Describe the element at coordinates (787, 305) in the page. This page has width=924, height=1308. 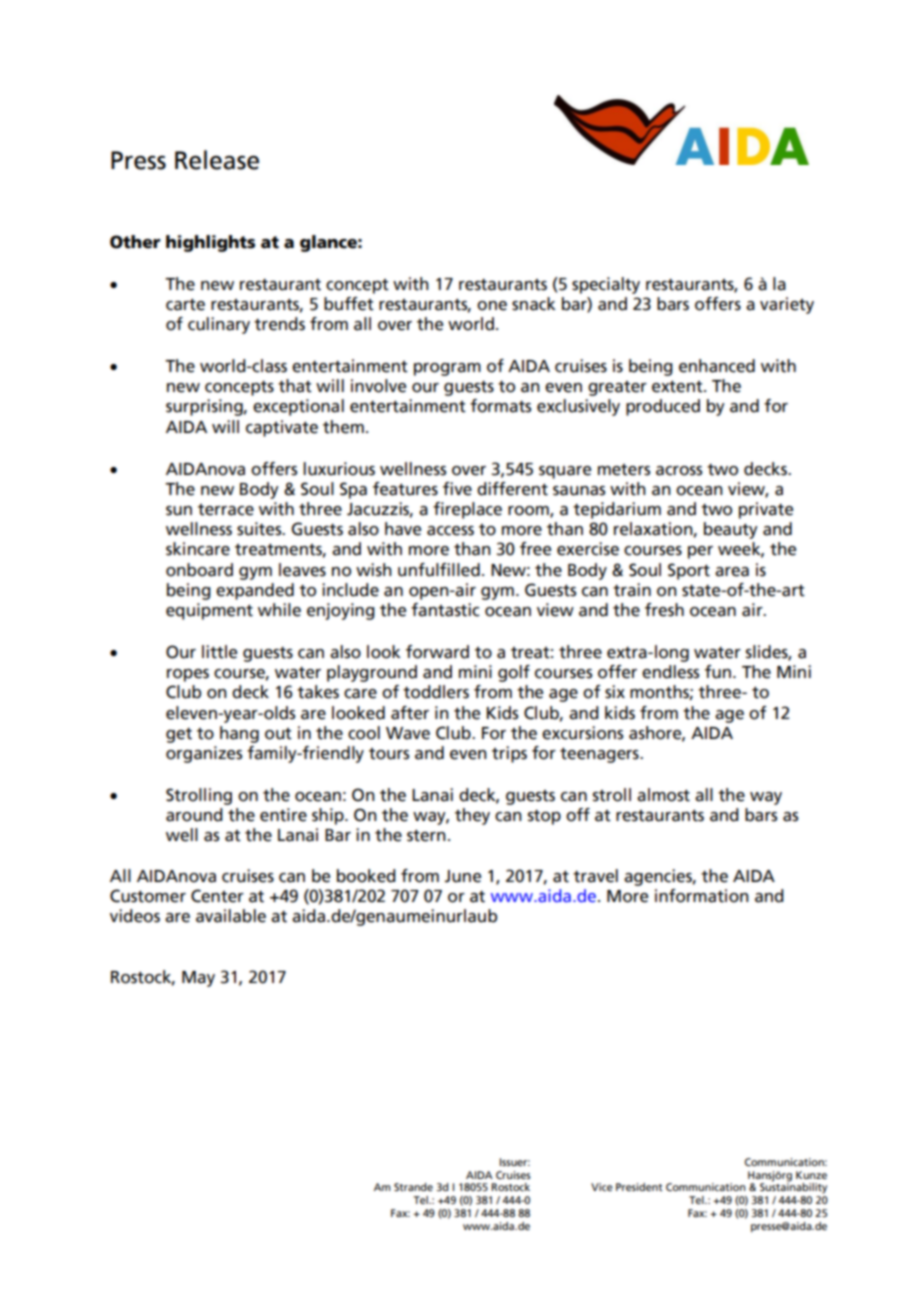
I see `variety` at that location.
